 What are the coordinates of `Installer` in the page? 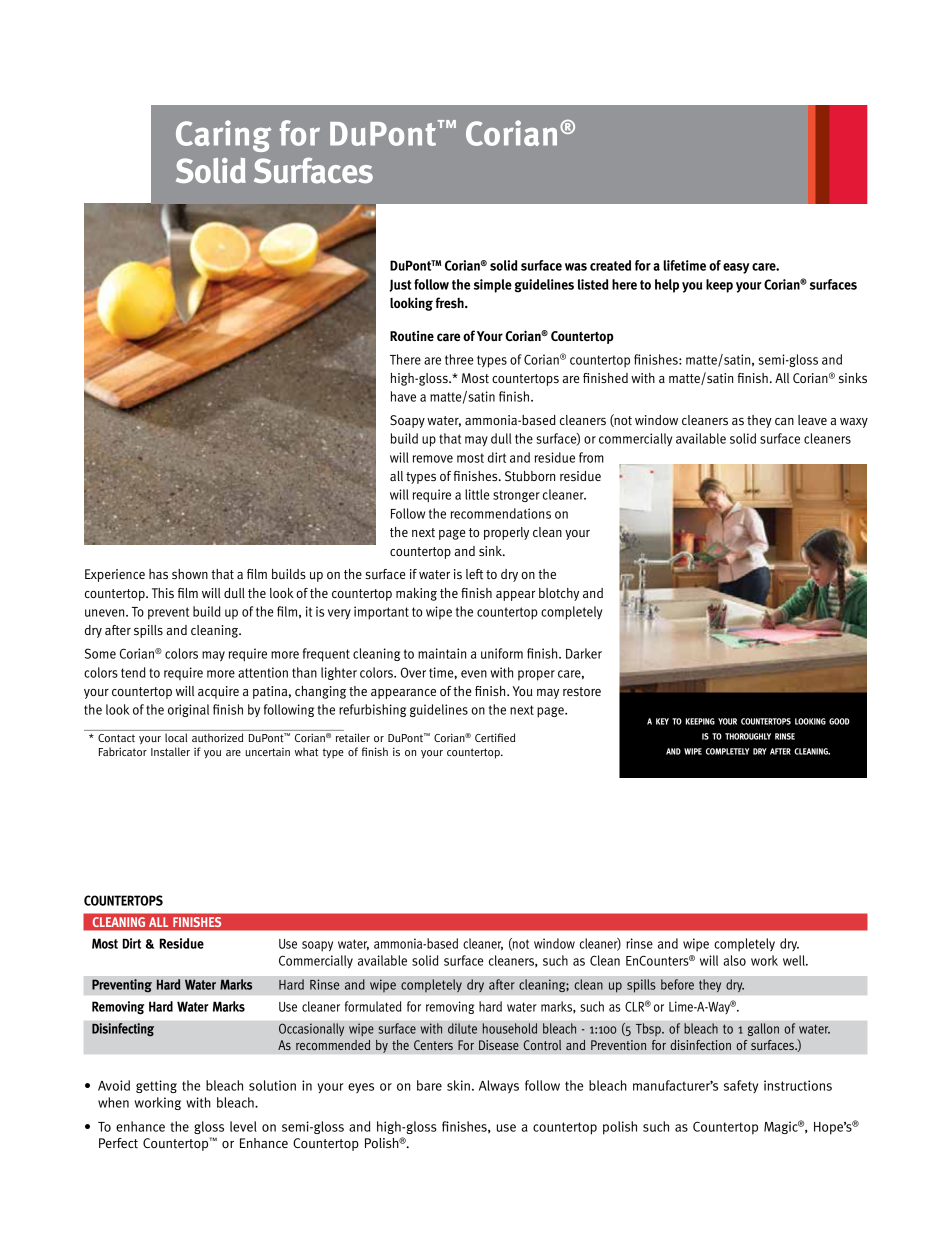 It's located at (170, 751).
